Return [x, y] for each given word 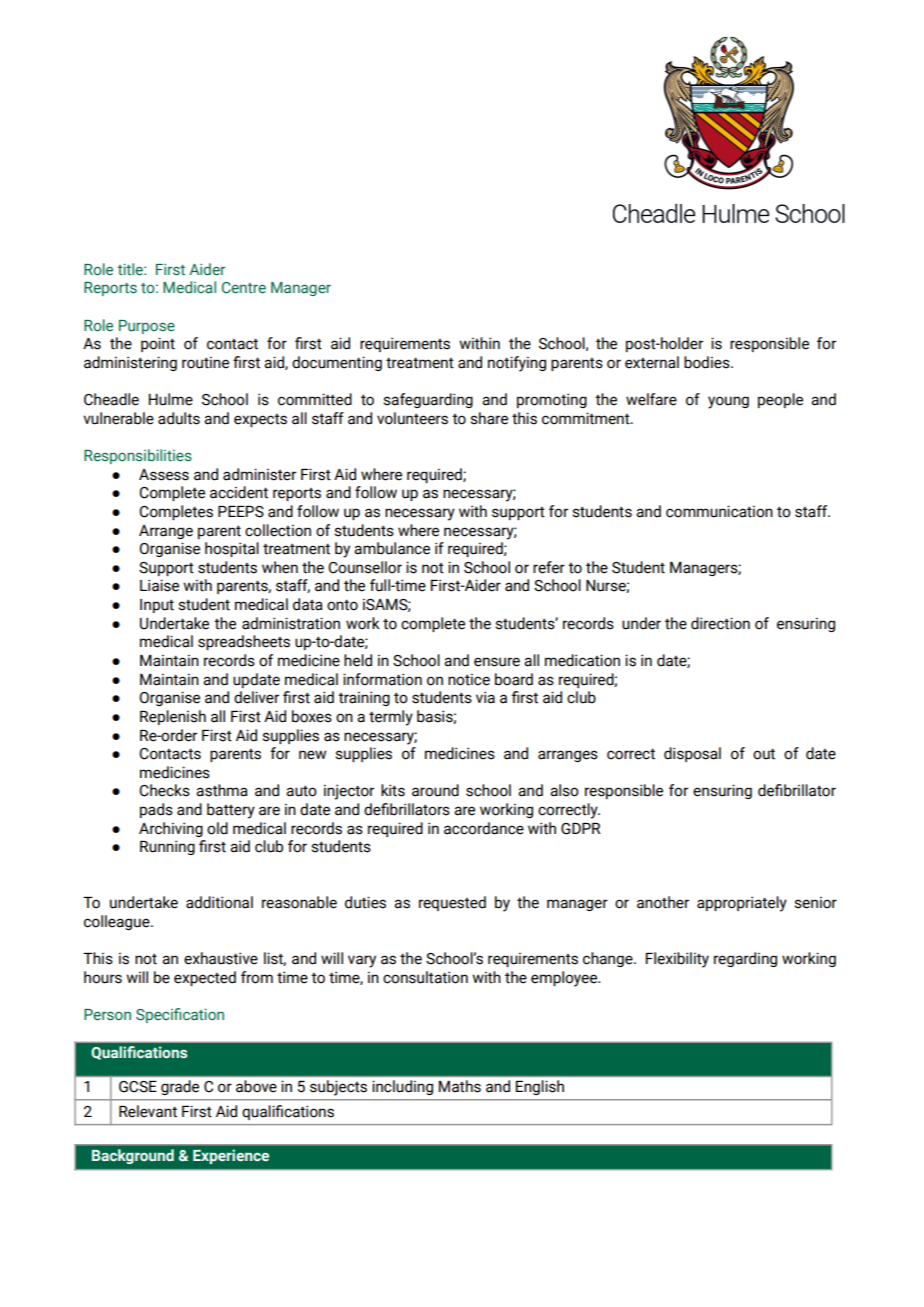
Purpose [147, 327]
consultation [425, 977]
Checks [164, 790]
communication [719, 511]
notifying [517, 364]
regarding [745, 959]
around [435, 790]
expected [205, 978]
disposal [692, 754]
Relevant [148, 1111]
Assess [164, 475]
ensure [497, 662]
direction [720, 623]
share [489, 418]
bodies [708, 362]
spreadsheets [244, 642]
